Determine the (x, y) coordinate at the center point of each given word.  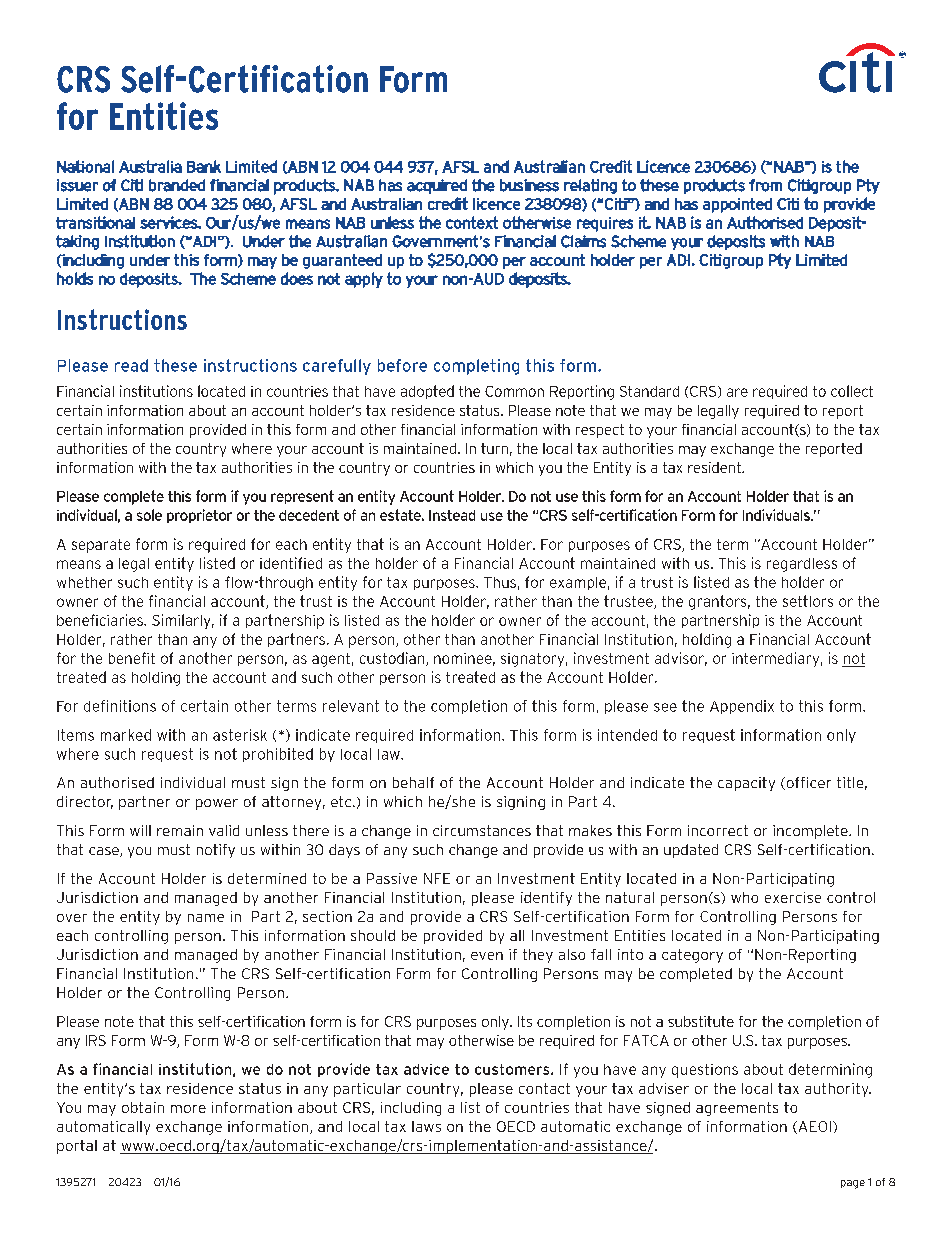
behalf (413, 782)
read (131, 365)
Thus (500, 582)
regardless (802, 565)
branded (177, 185)
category (692, 956)
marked (126, 735)
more (188, 1109)
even (487, 956)
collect (852, 391)
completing (476, 367)
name (206, 918)
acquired (437, 186)
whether (84, 582)
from (765, 185)
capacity (746, 784)
